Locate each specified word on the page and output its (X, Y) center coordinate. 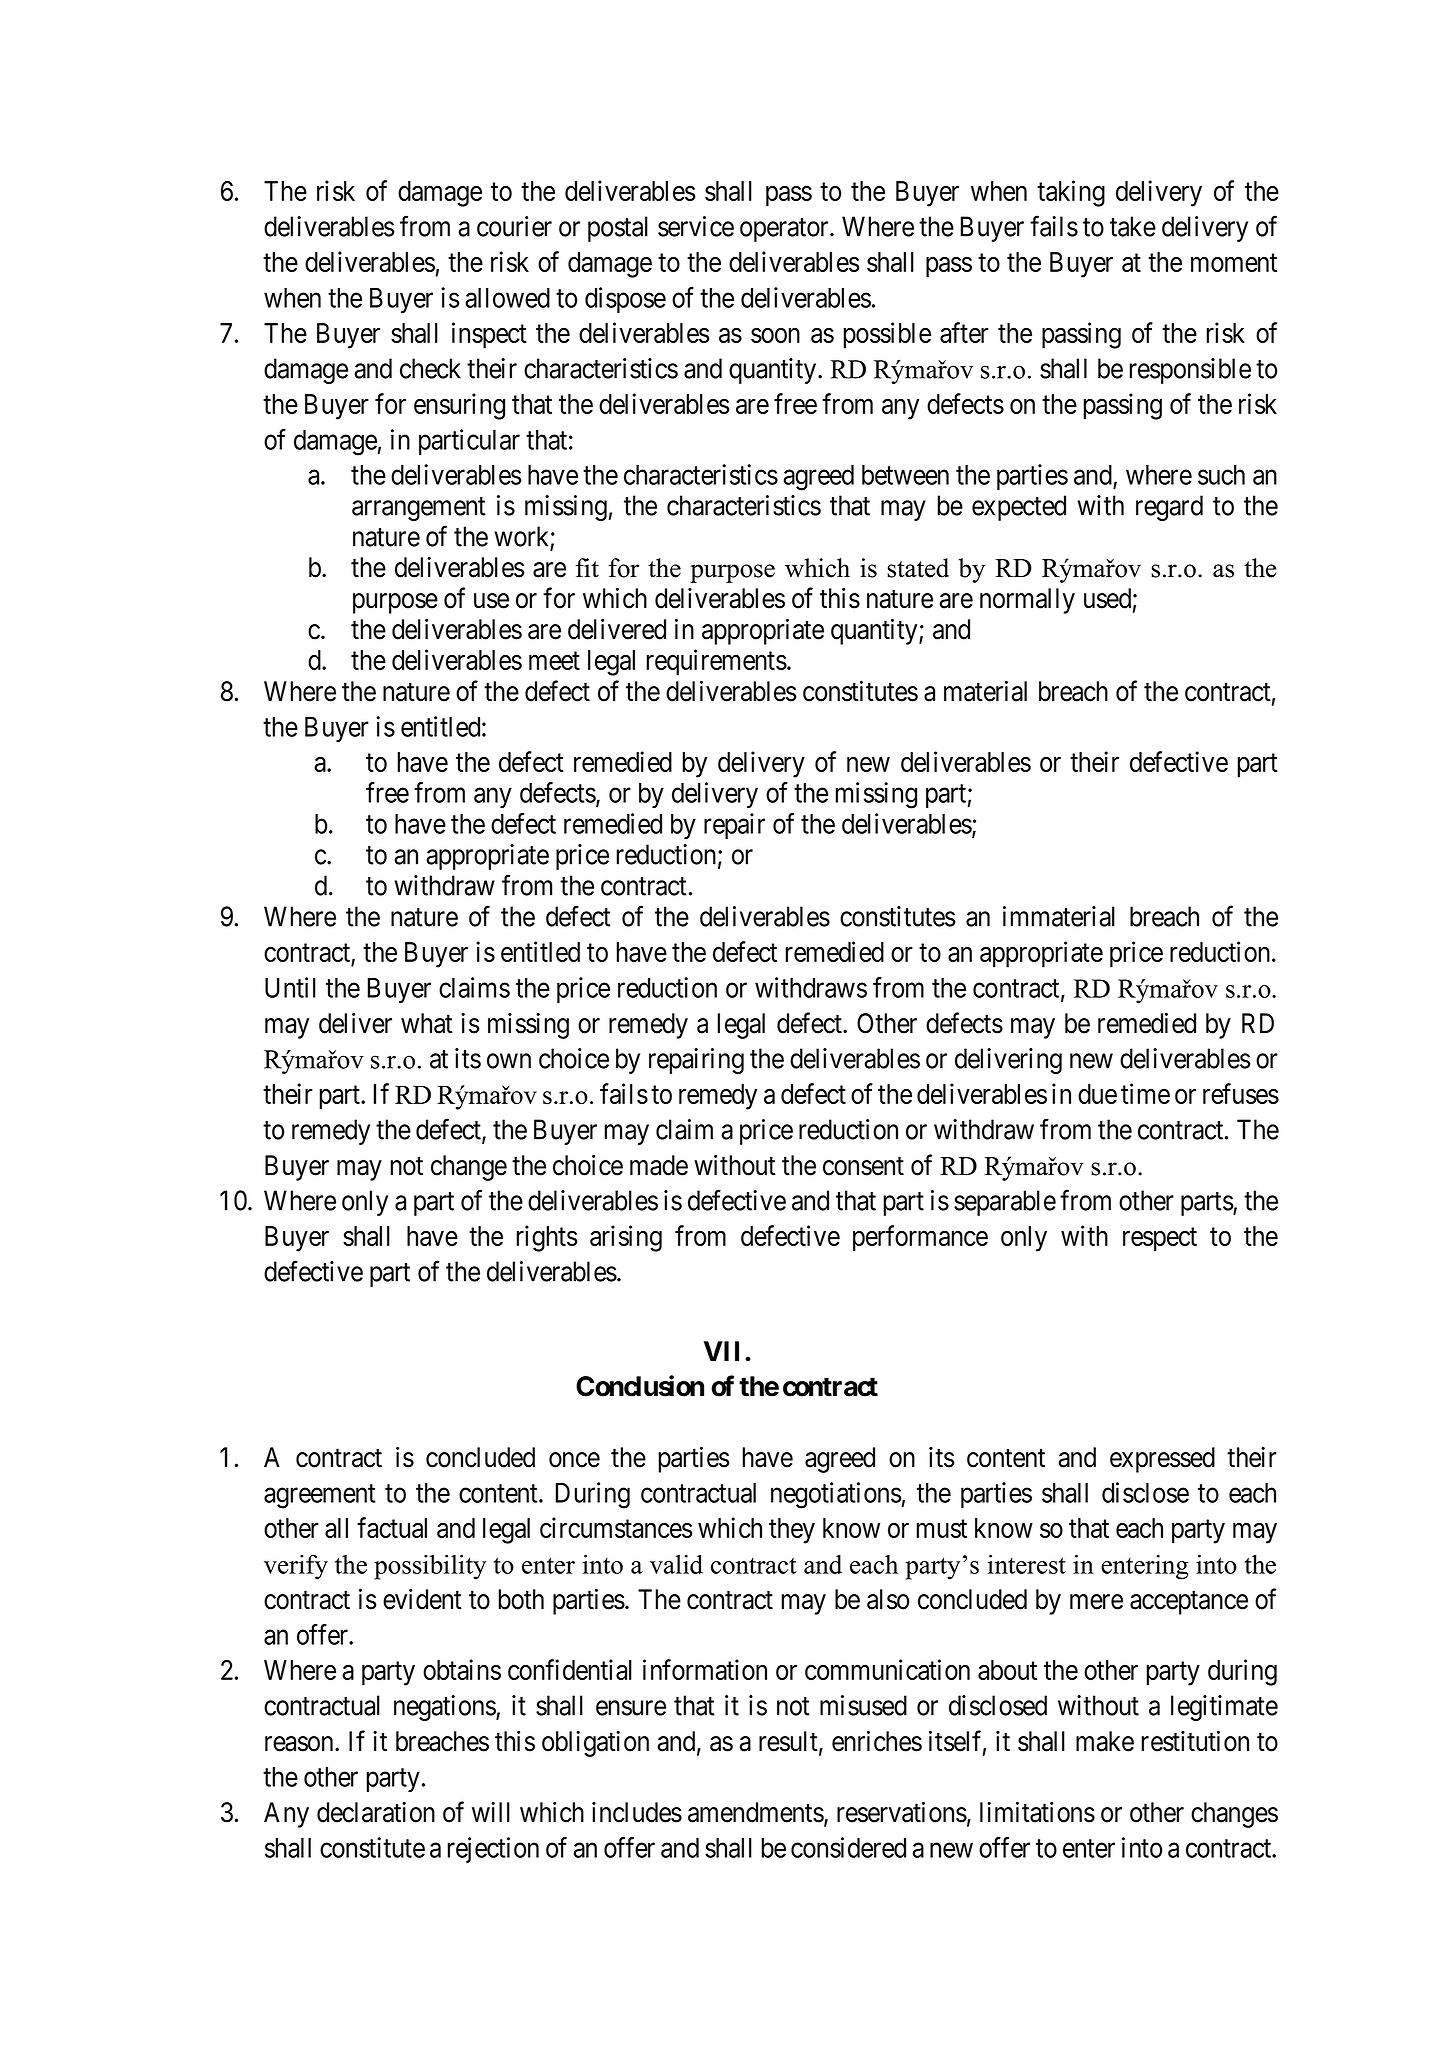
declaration (376, 1812)
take (1133, 226)
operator (785, 230)
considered (848, 1847)
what (427, 1023)
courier (514, 226)
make (1105, 1741)
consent (863, 1166)
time (1145, 1093)
